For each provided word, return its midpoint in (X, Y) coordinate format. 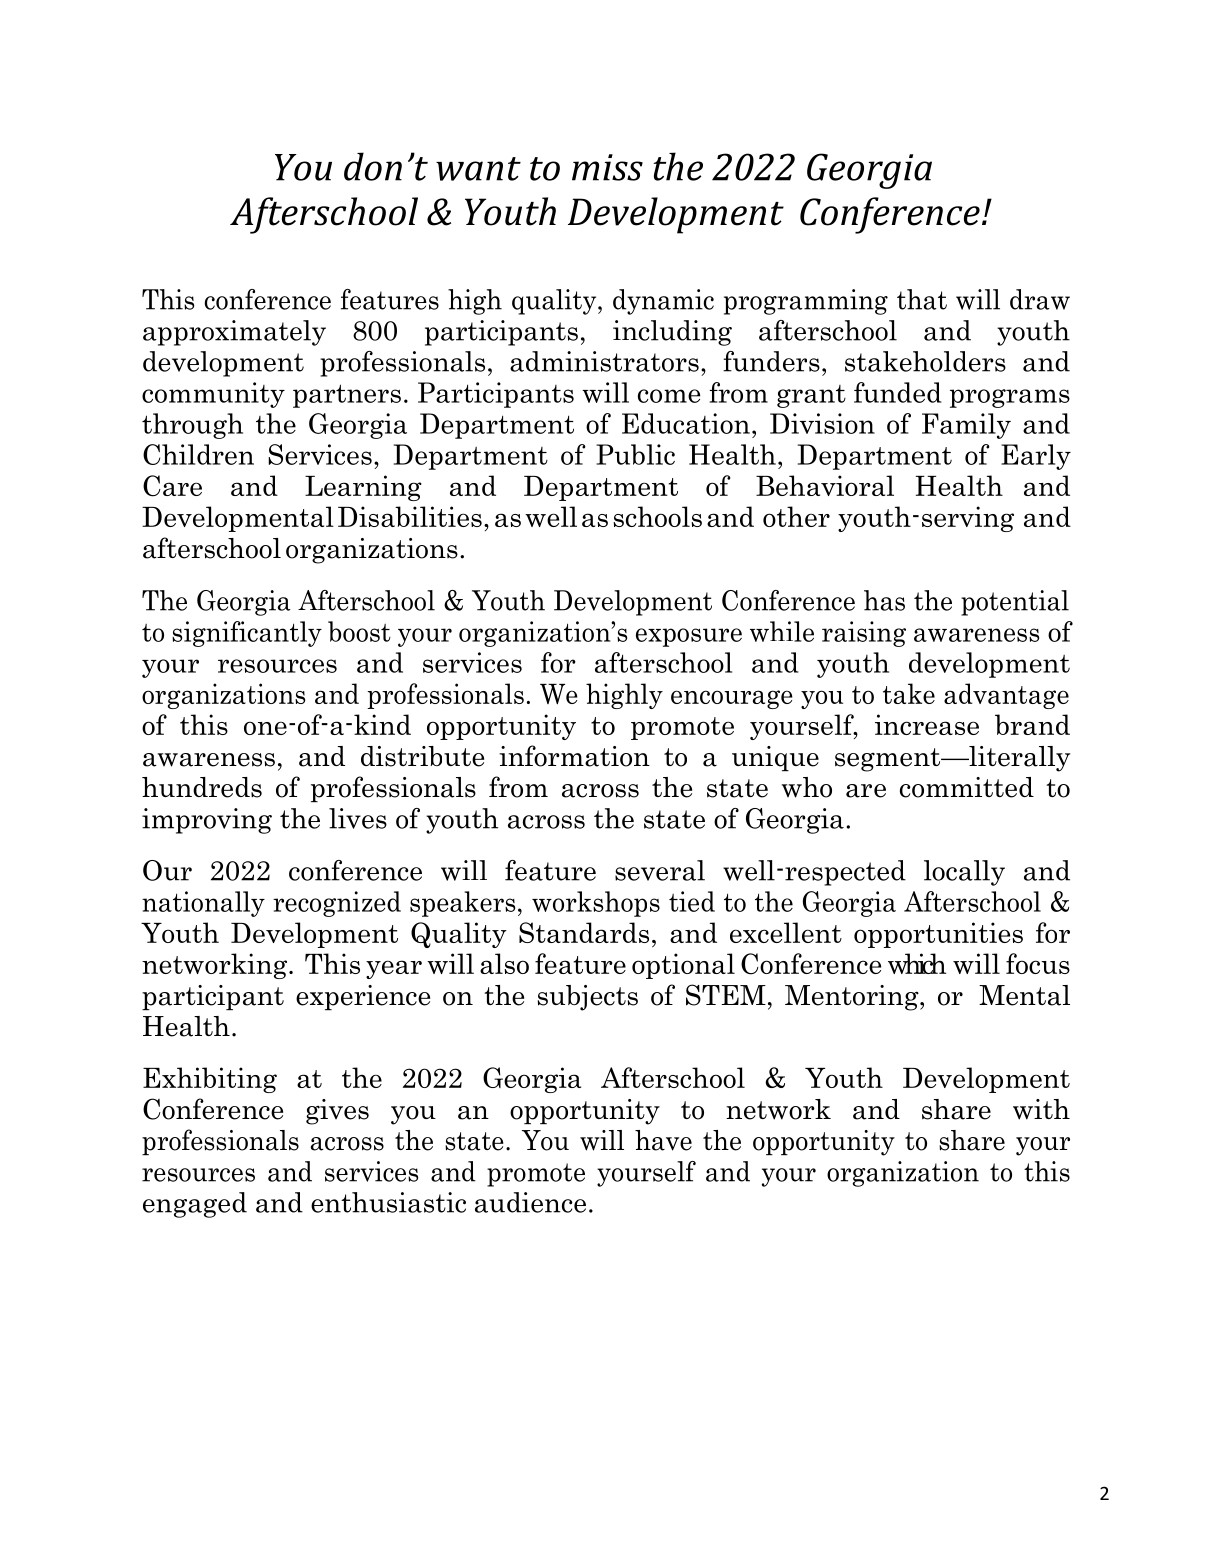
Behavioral (825, 485)
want (478, 169)
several (660, 870)
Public (635, 454)
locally (964, 873)
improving (207, 821)
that (922, 299)
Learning (363, 488)
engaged (195, 1205)
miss (607, 167)
